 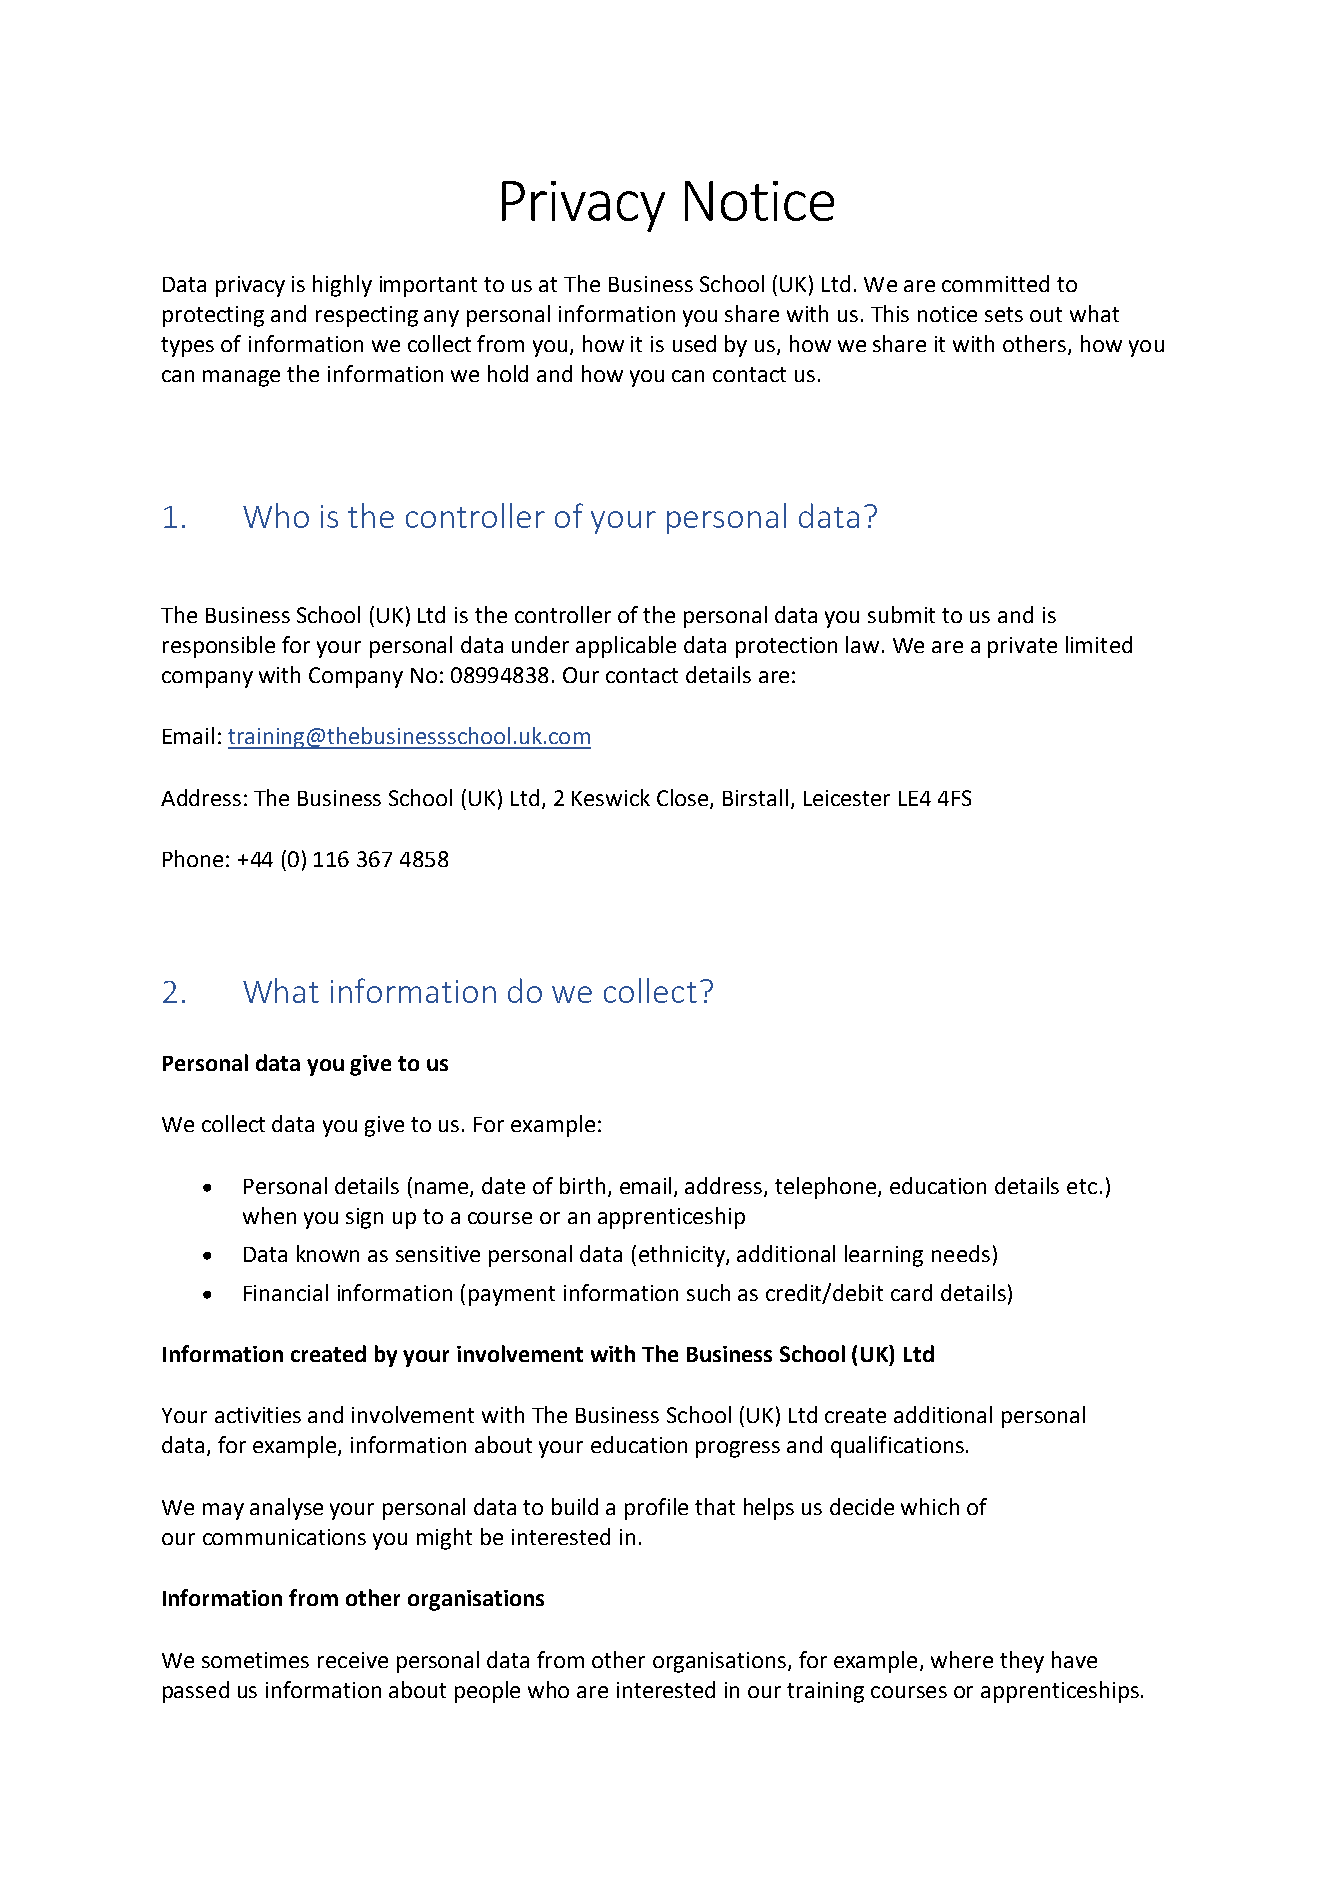 I want to click on when, so click(x=269, y=1215).
